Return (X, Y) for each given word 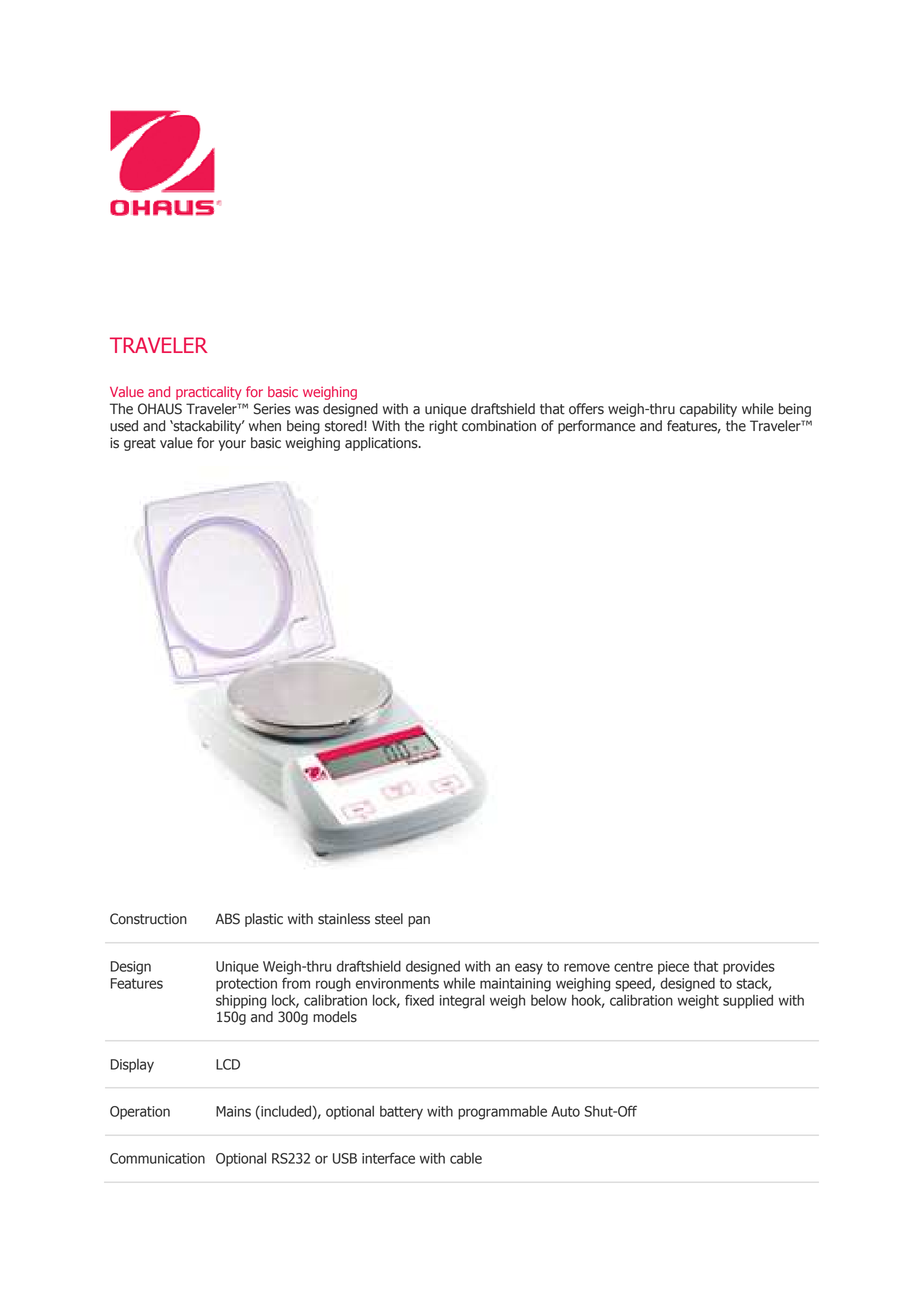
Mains (233, 1111)
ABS (227, 919)
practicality (208, 393)
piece (673, 968)
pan (419, 921)
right (443, 427)
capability (708, 410)
